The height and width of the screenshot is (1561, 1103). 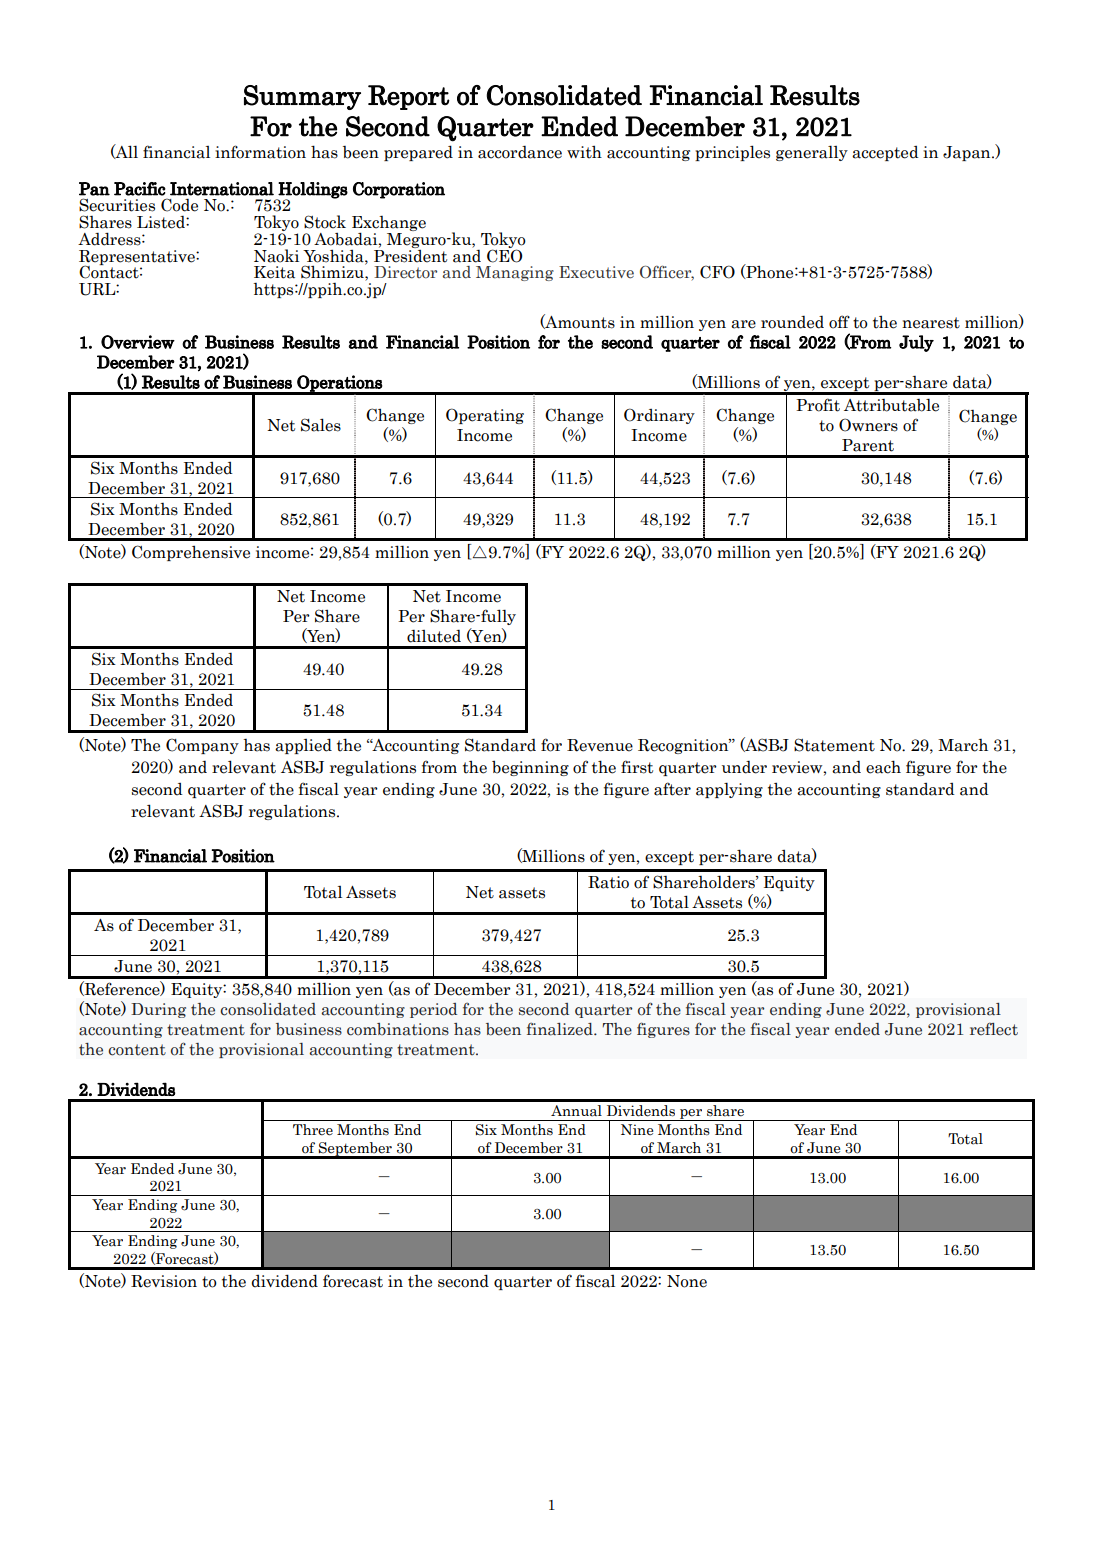 What do you see at coordinates (260, 152) in the screenshot?
I see `information` at bounding box center [260, 152].
